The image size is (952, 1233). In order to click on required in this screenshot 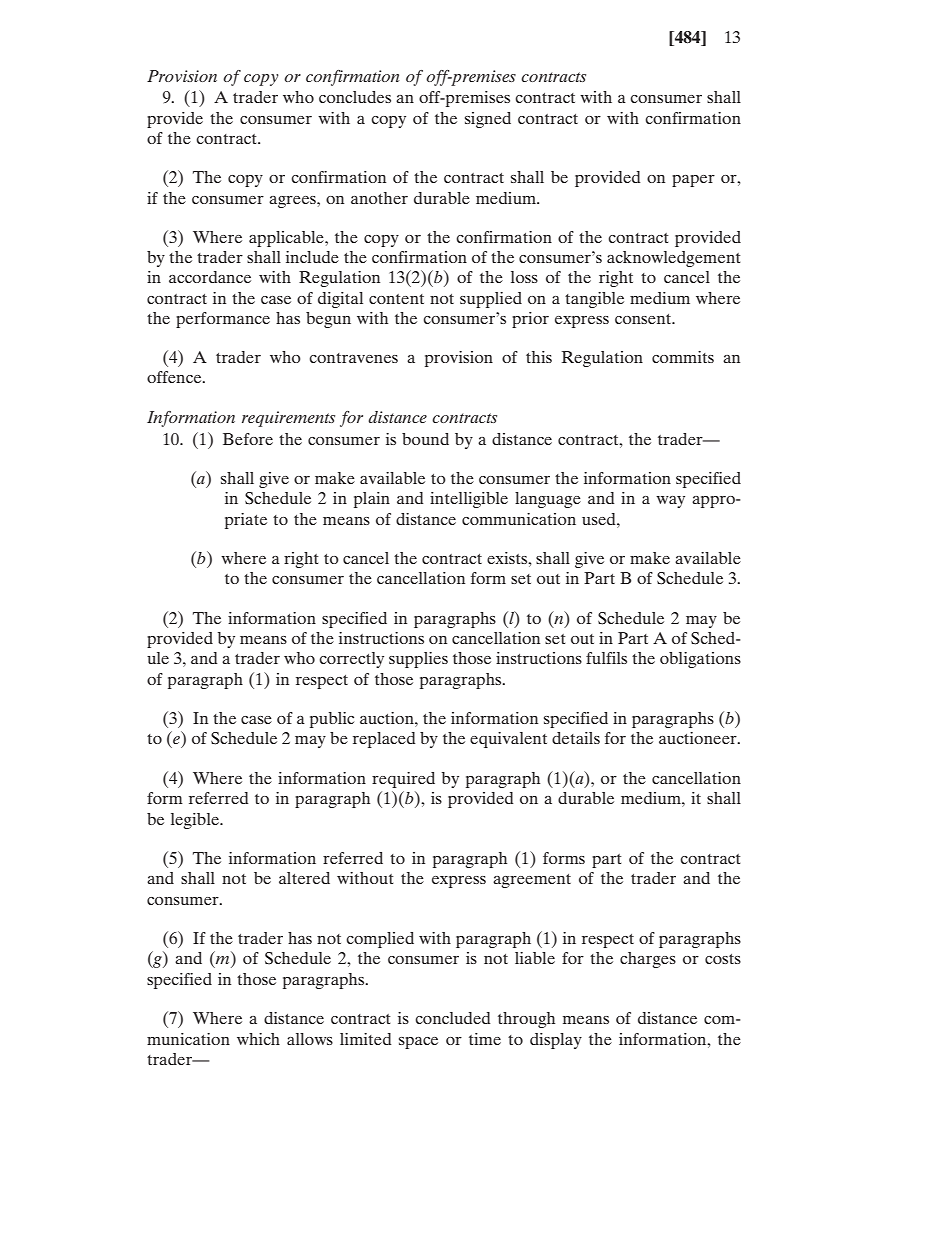, I will do `click(403, 780)`.
